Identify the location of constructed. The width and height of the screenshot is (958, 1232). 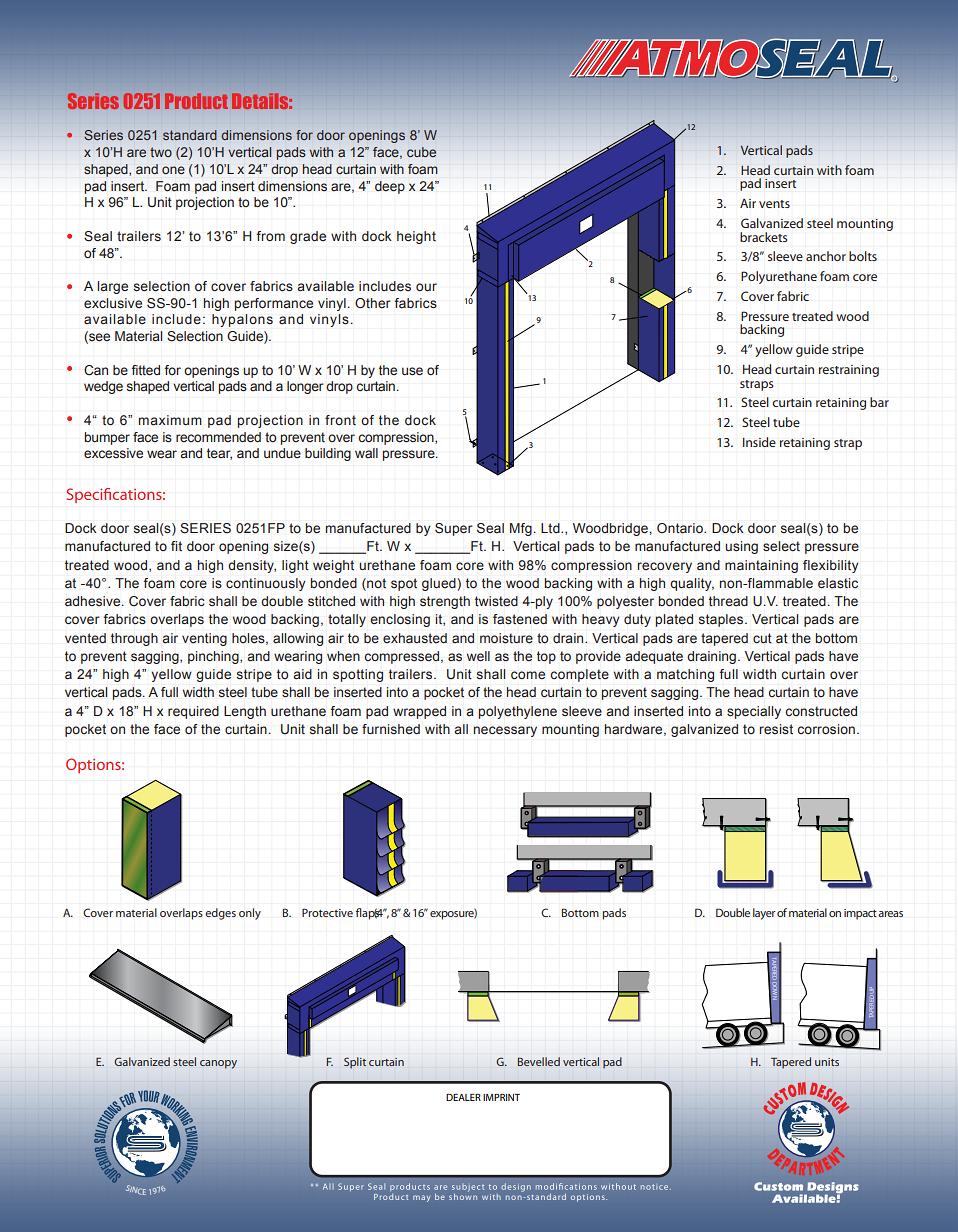
(821, 711).
